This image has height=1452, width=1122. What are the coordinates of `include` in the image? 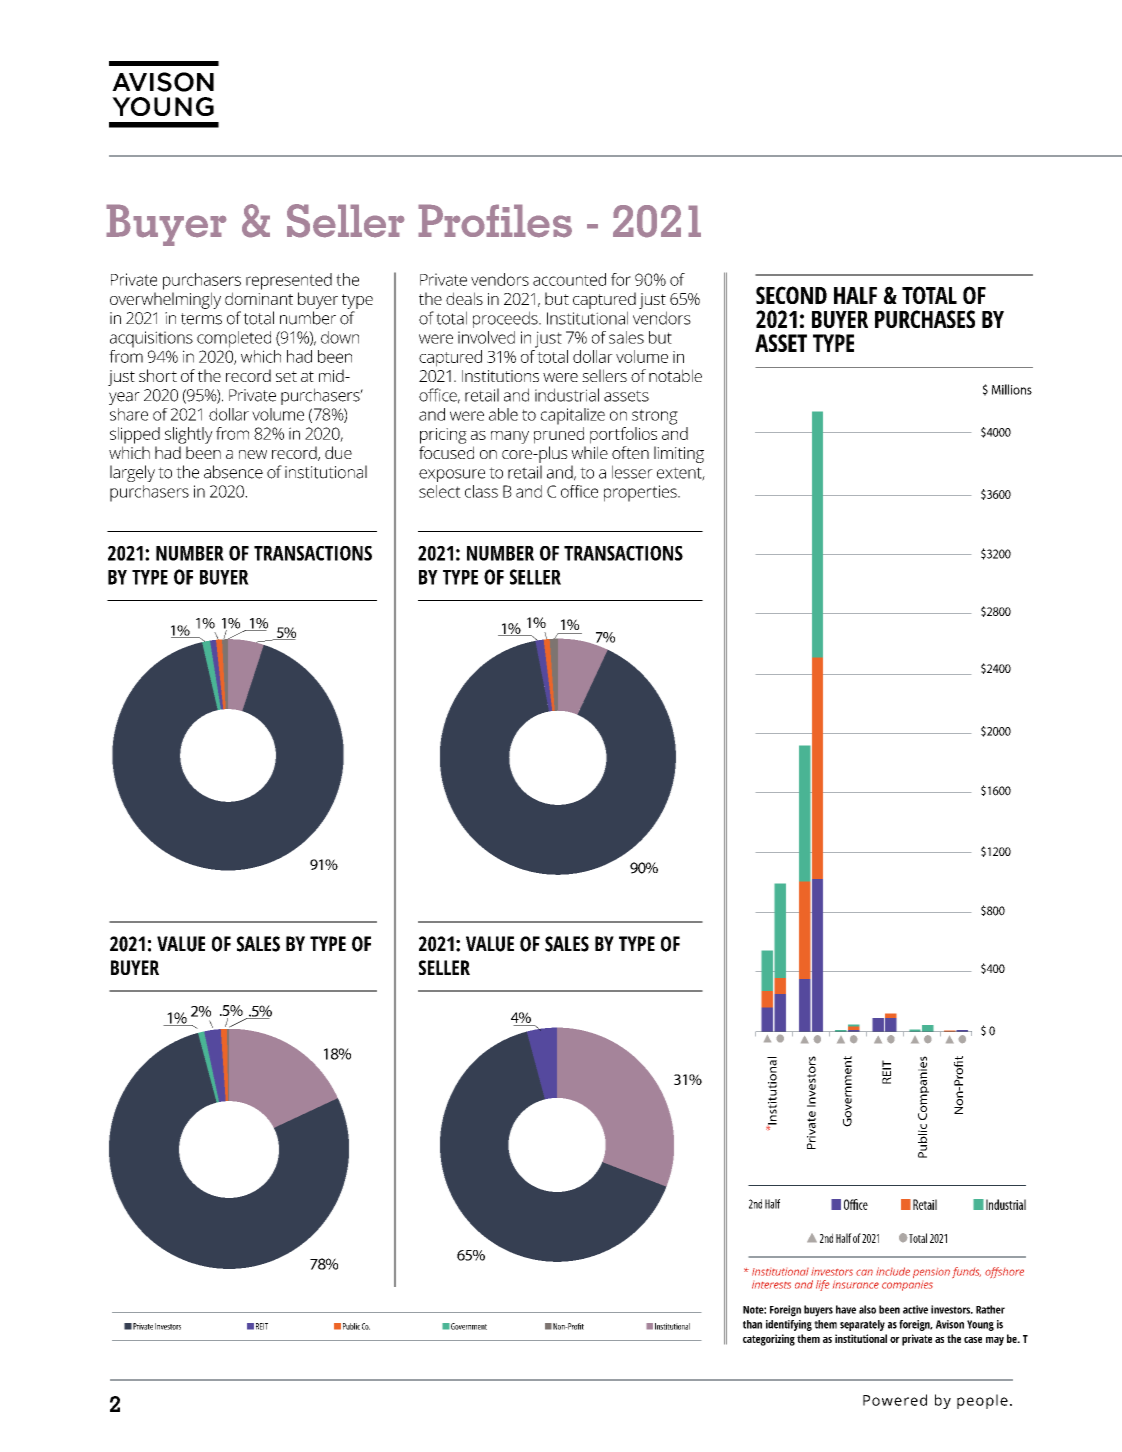 It's located at (893, 1271).
